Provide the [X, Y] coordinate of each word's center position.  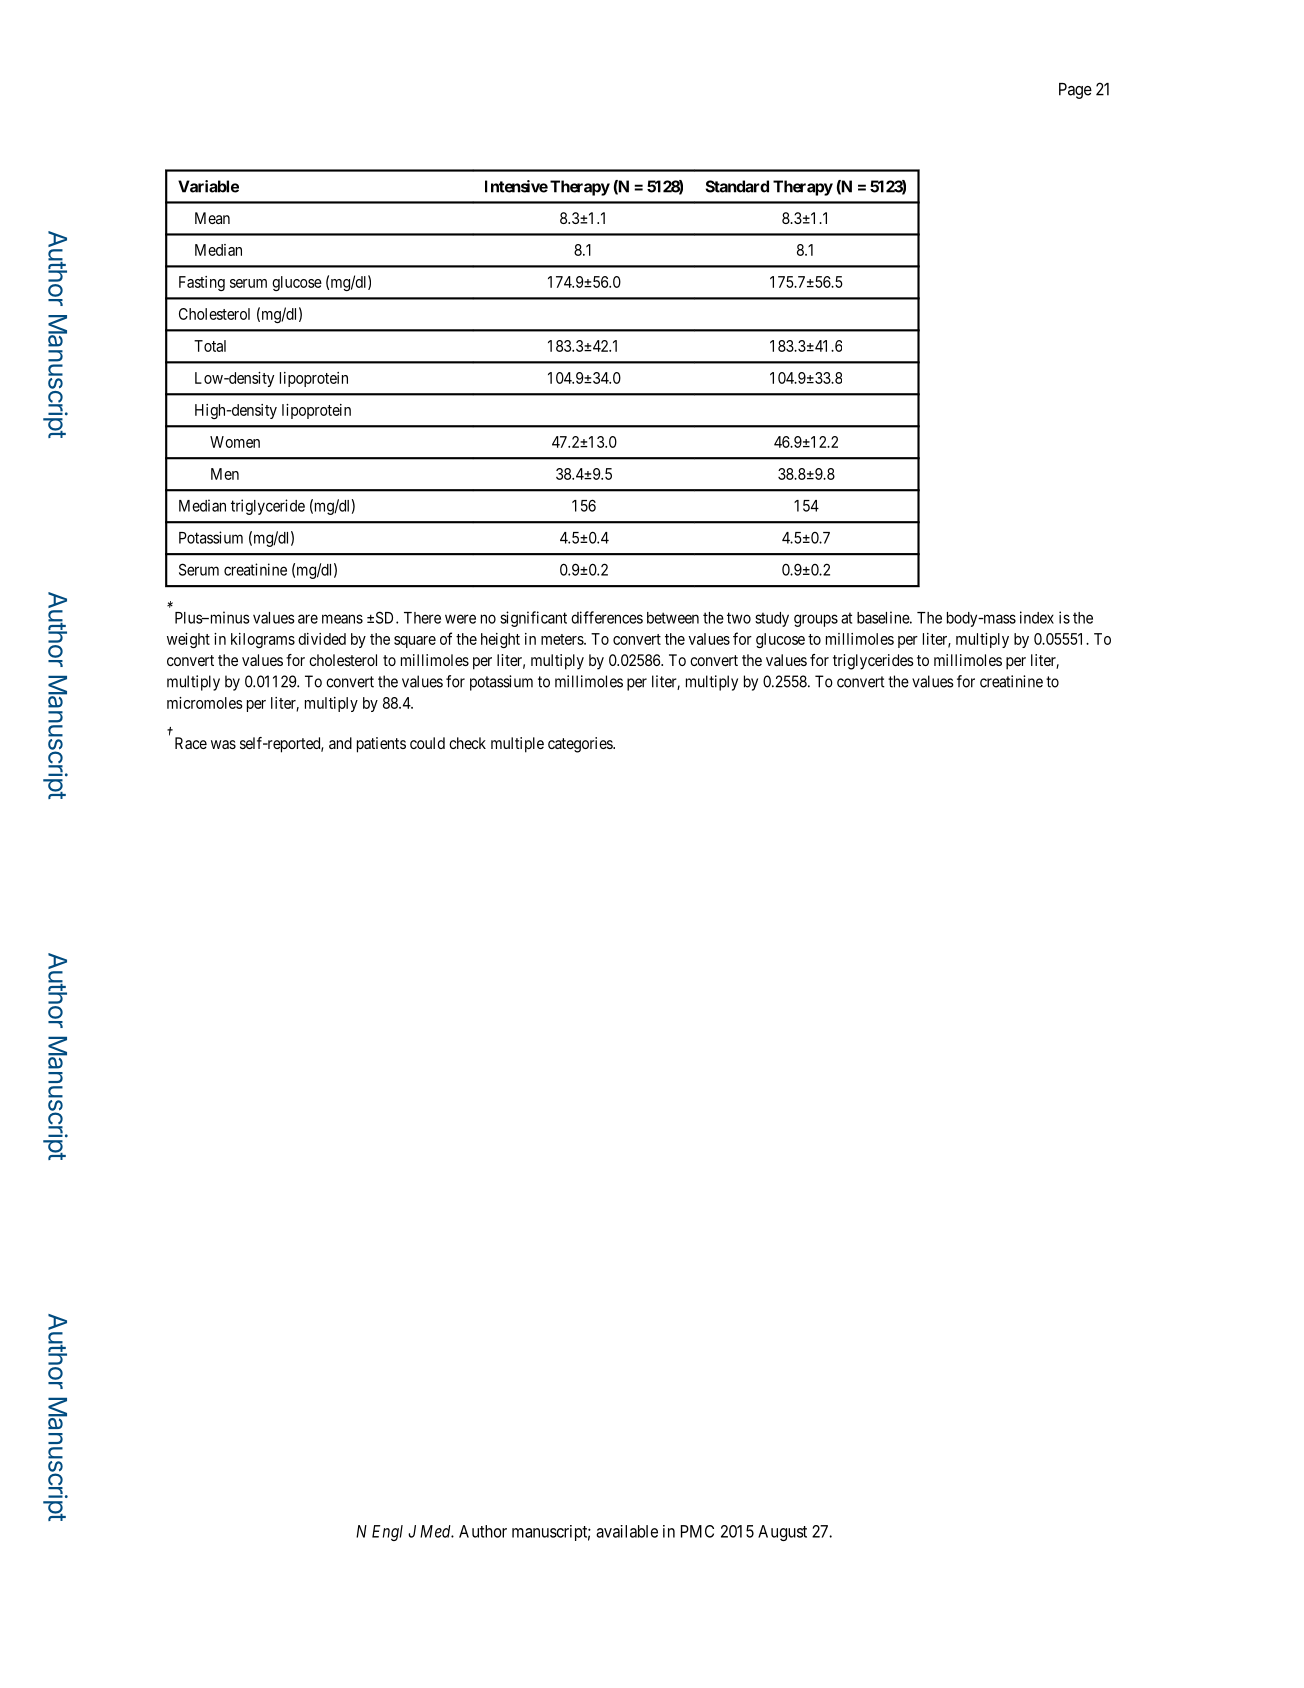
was [223, 744]
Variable [208, 186]
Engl [387, 1533]
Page [1075, 91]
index [1037, 617]
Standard [737, 186]
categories [581, 745]
